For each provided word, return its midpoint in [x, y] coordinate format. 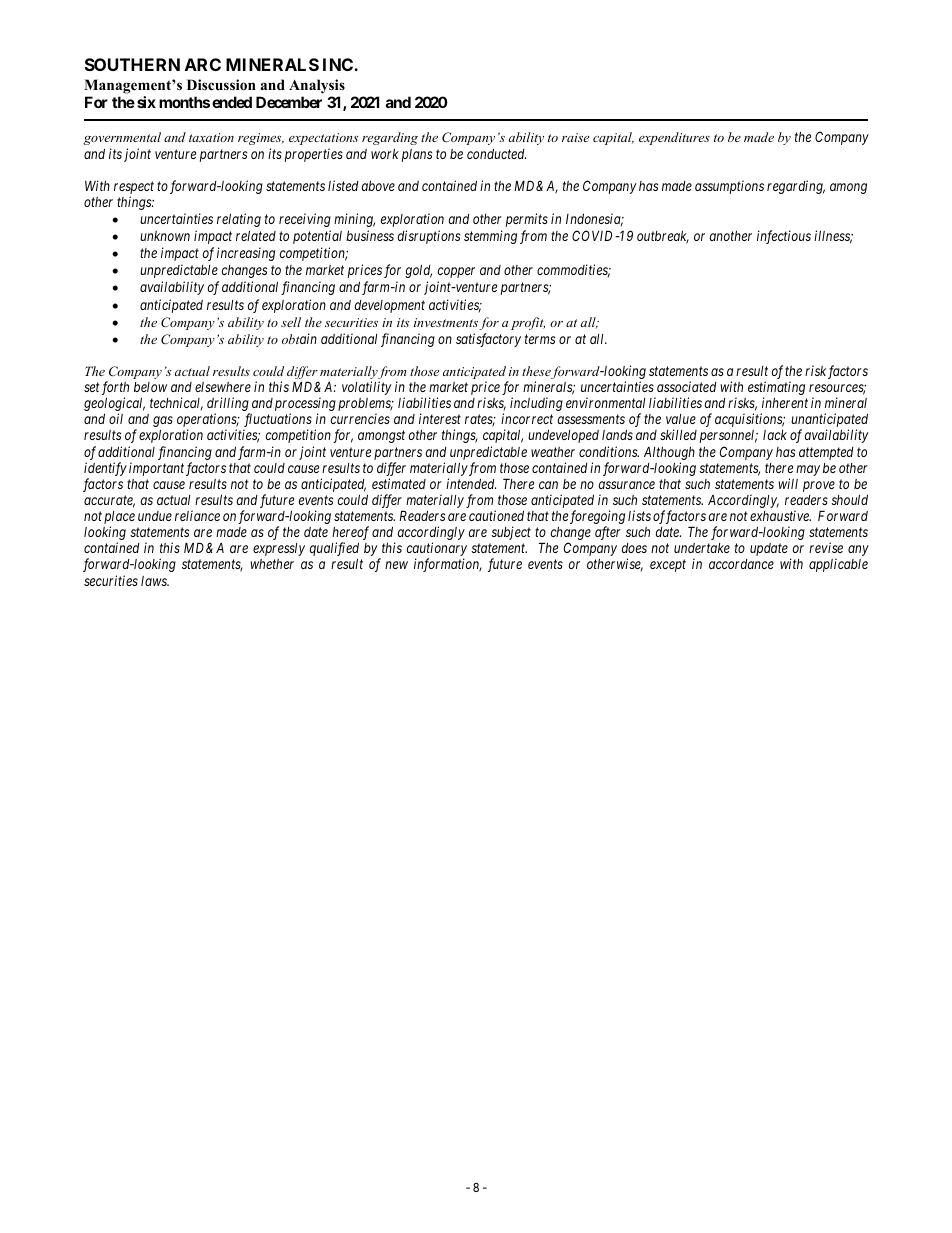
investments [446, 322]
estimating [776, 389]
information [448, 565]
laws [155, 581]
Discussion [221, 85]
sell [291, 322]
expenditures [674, 138]
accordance [741, 564]
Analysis [317, 86]
